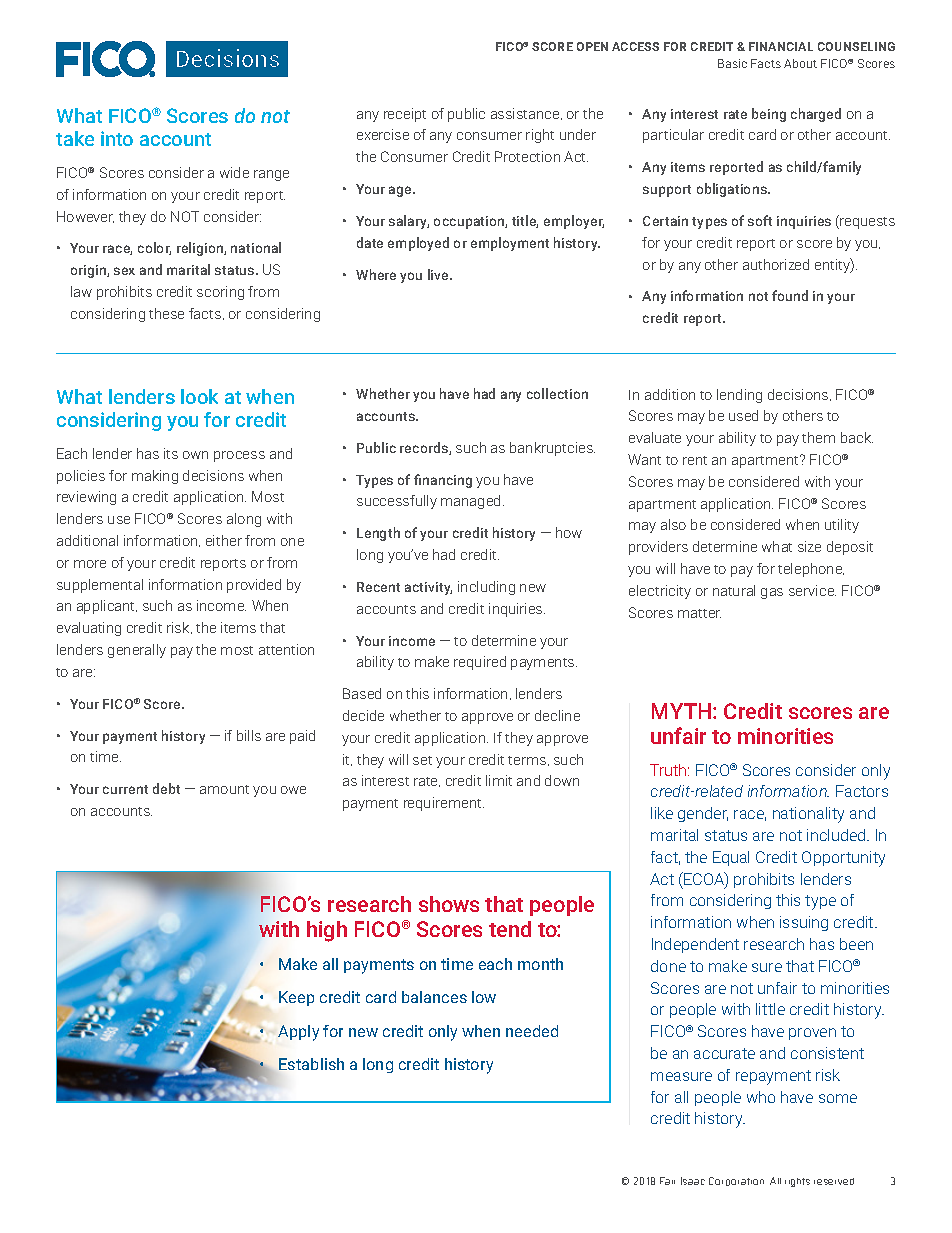 This screenshot has width=952, height=1233. I want to click on needed, so click(532, 1031).
